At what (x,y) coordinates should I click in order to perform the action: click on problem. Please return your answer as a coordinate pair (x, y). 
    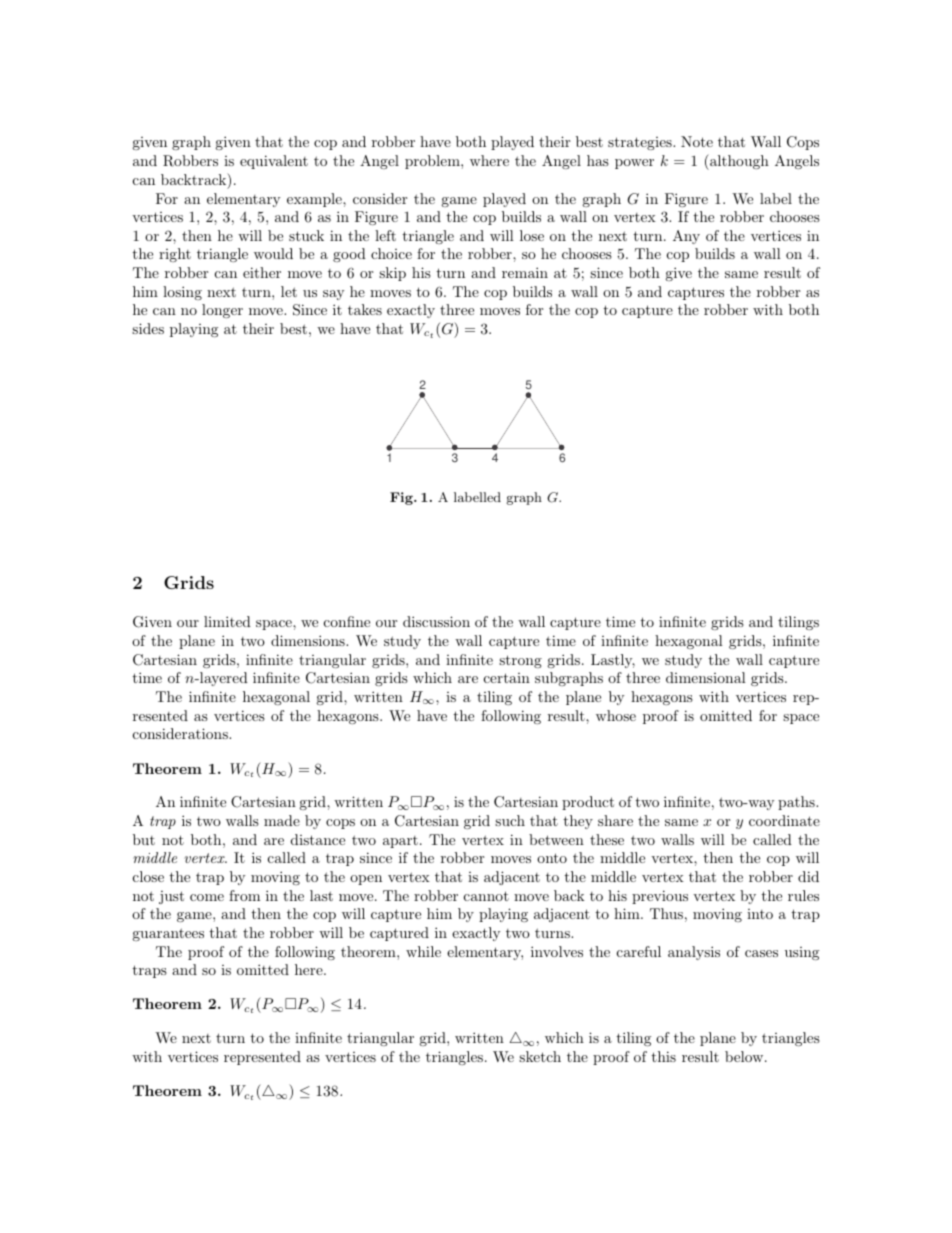
    Looking at the image, I should click on (433, 162).
